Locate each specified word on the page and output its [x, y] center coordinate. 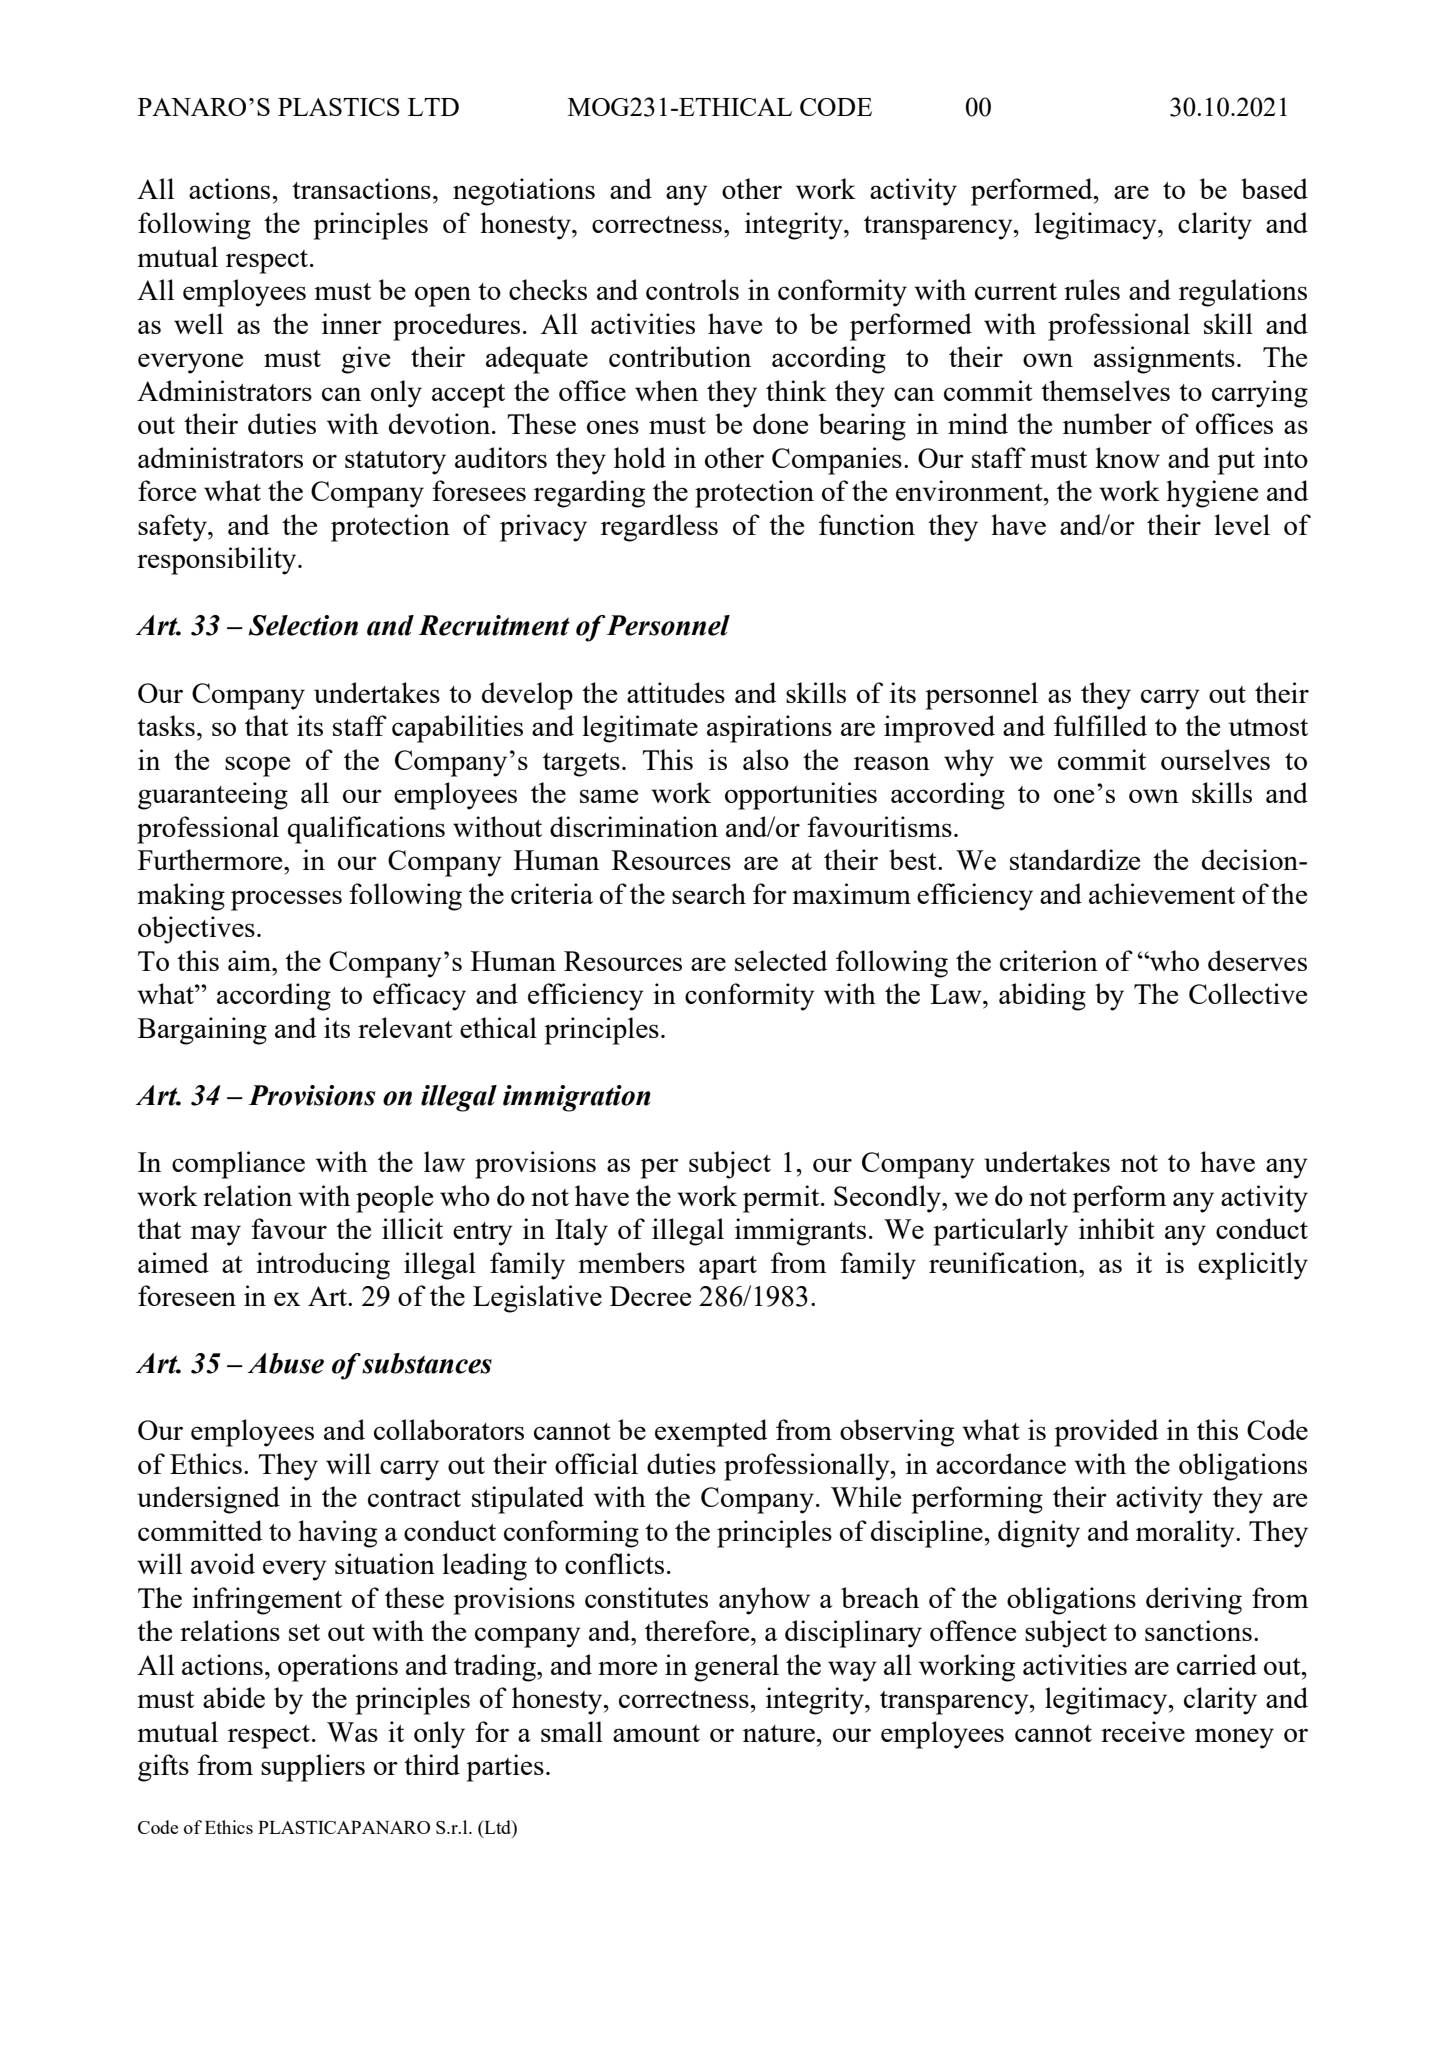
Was [352, 1732]
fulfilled [1100, 725]
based [1274, 188]
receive [1143, 1731]
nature [780, 1733]
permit [782, 1199]
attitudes [676, 692]
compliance [238, 1165]
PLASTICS [339, 107]
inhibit [1117, 1228]
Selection [303, 625]
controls [692, 289]
